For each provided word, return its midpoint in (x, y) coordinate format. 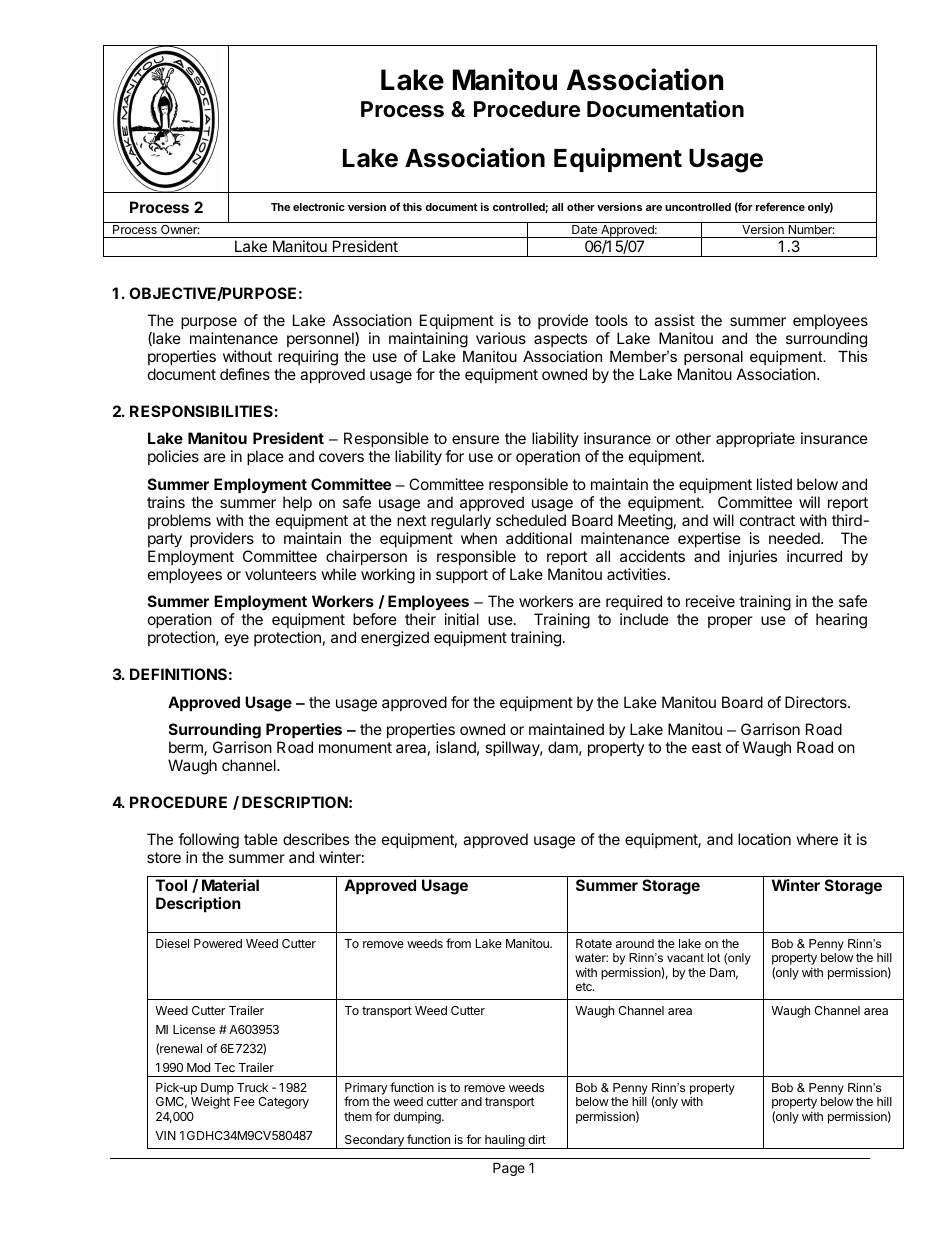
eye (237, 640)
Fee (244, 1101)
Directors (817, 702)
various (501, 338)
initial (462, 619)
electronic (319, 207)
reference (780, 206)
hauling (504, 1141)
